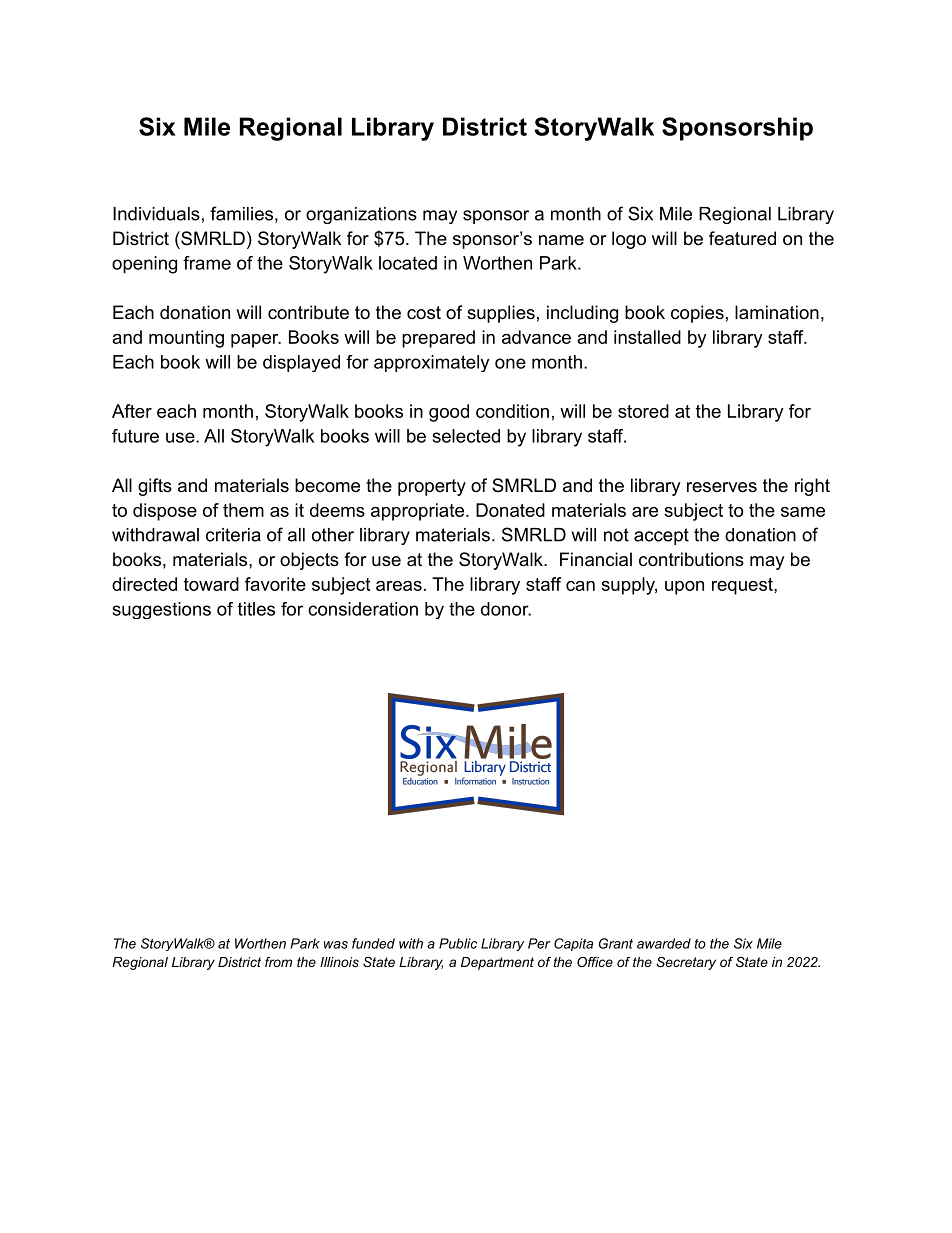 This screenshot has width=952, height=1233. What do you see at coordinates (686, 963) in the screenshot?
I see `Secretary` at bounding box center [686, 963].
